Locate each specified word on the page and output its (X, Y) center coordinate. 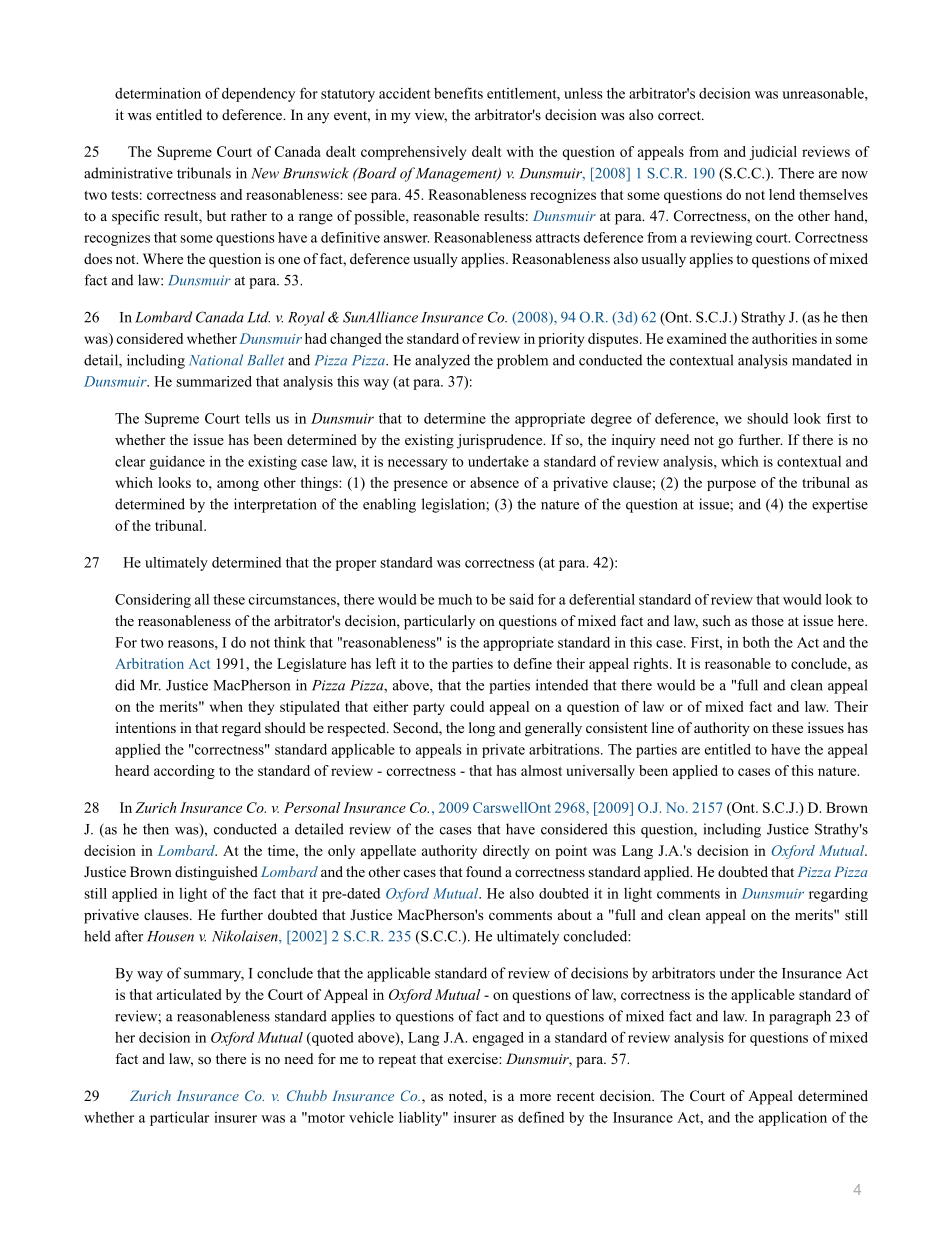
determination (158, 93)
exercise (474, 1058)
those (767, 620)
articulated (189, 994)
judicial (773, 153)
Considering (153, 601)
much (455, 599)
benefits (458, 93)
